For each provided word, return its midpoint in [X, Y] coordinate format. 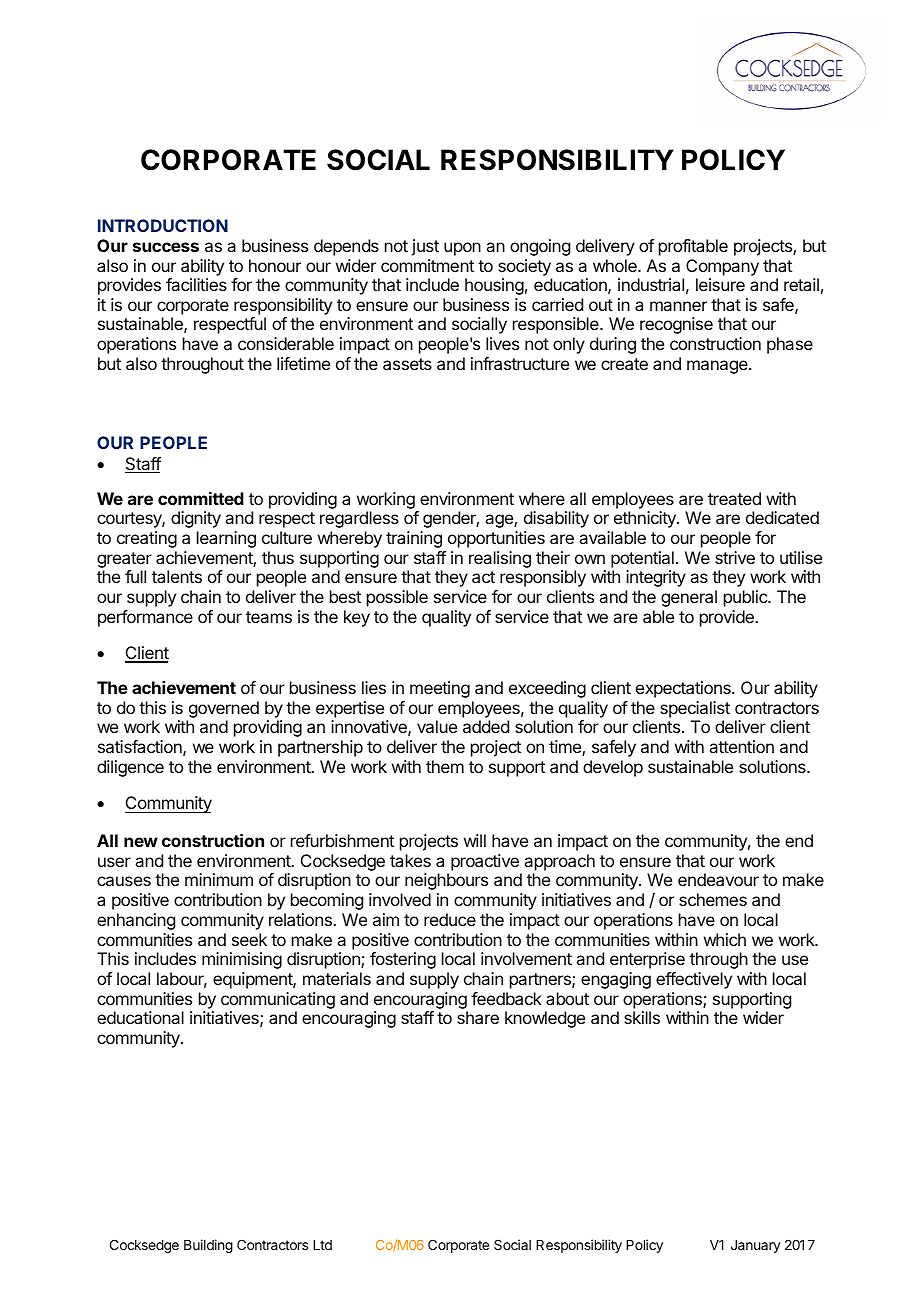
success [166, 247]
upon [462, 249]
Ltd [322, 1245]
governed [222, 711]
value [437, 726]
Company [722, 267]
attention [741, 746]
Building [208, 1246]
